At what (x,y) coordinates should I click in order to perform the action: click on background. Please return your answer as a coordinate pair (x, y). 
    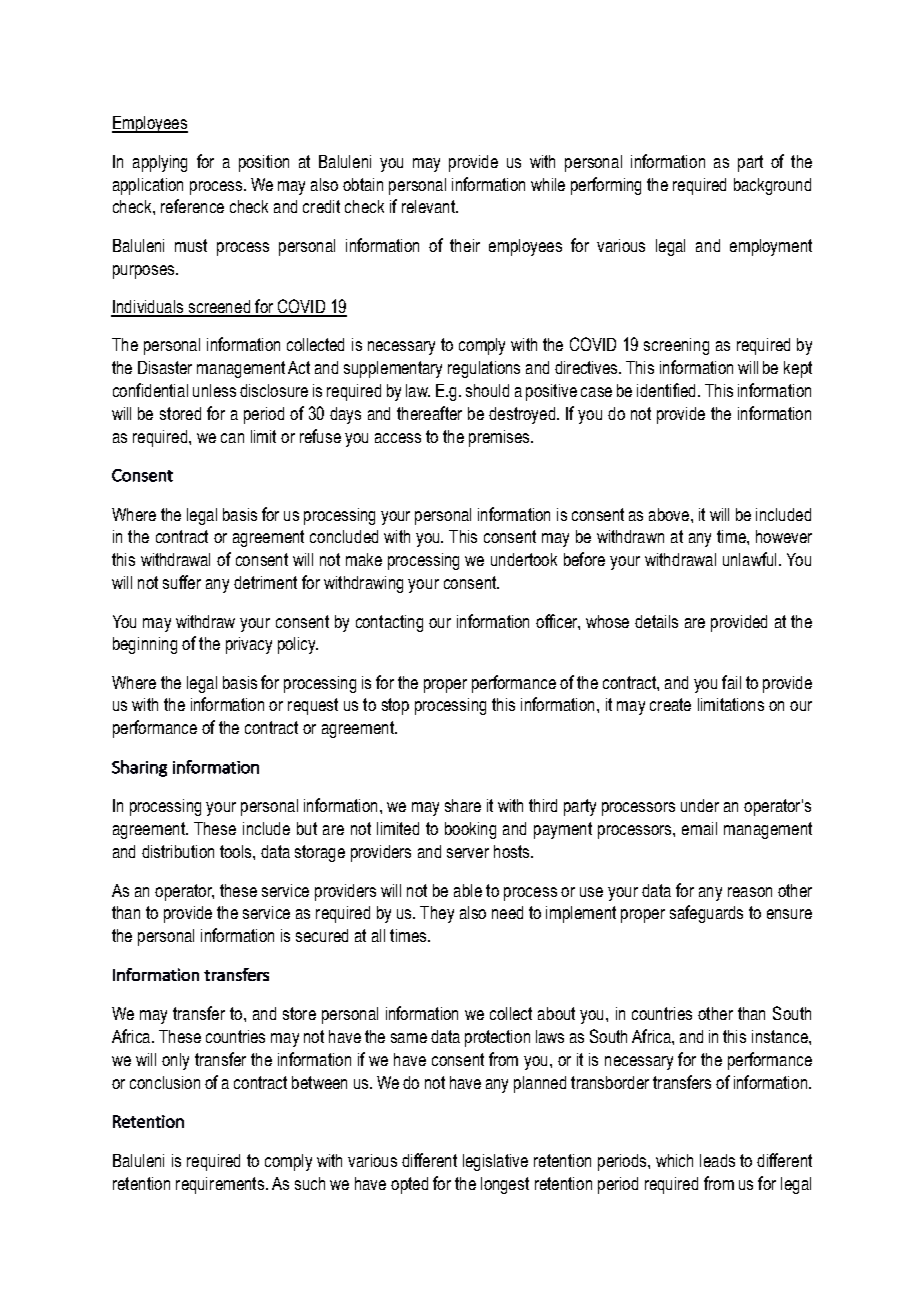
    Looking at the image, I should click on (772, 186).
